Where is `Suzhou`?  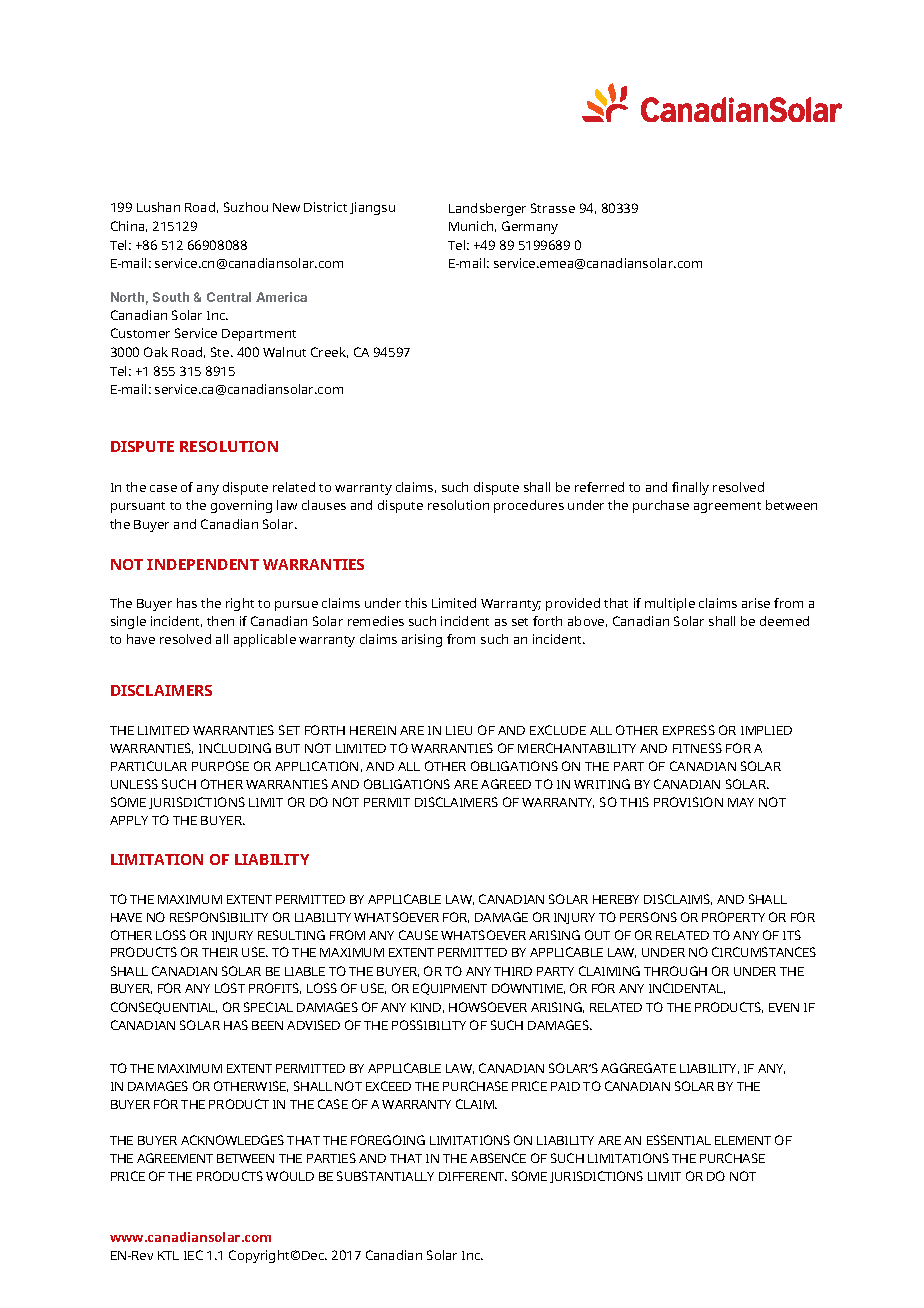 Suzhou is located at coordinates (246, 207).
